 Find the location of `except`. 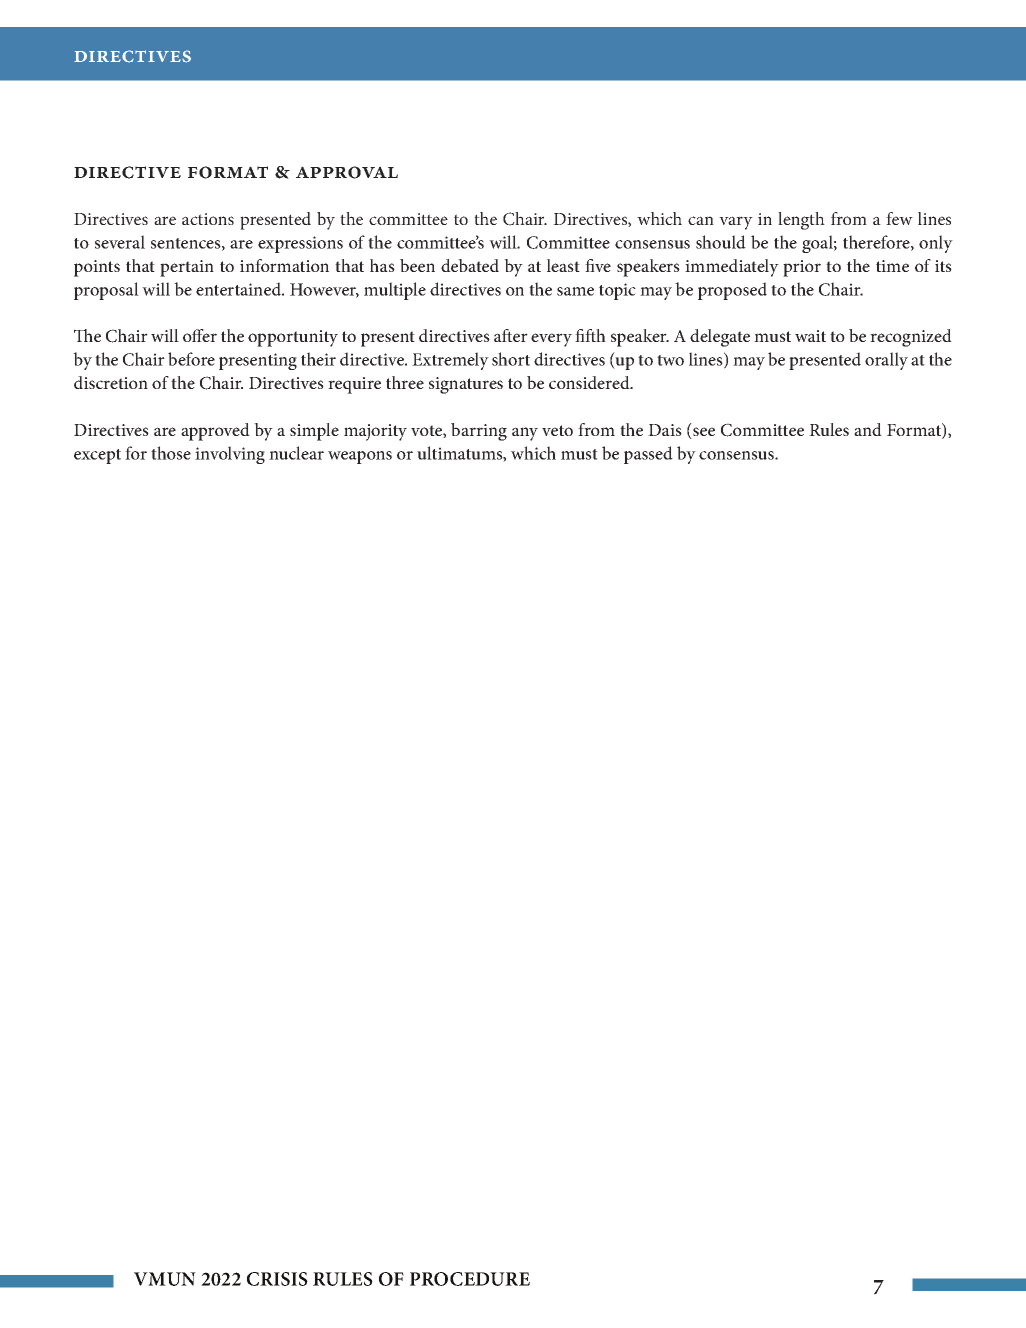

except is located at coordinates (97, 456).
